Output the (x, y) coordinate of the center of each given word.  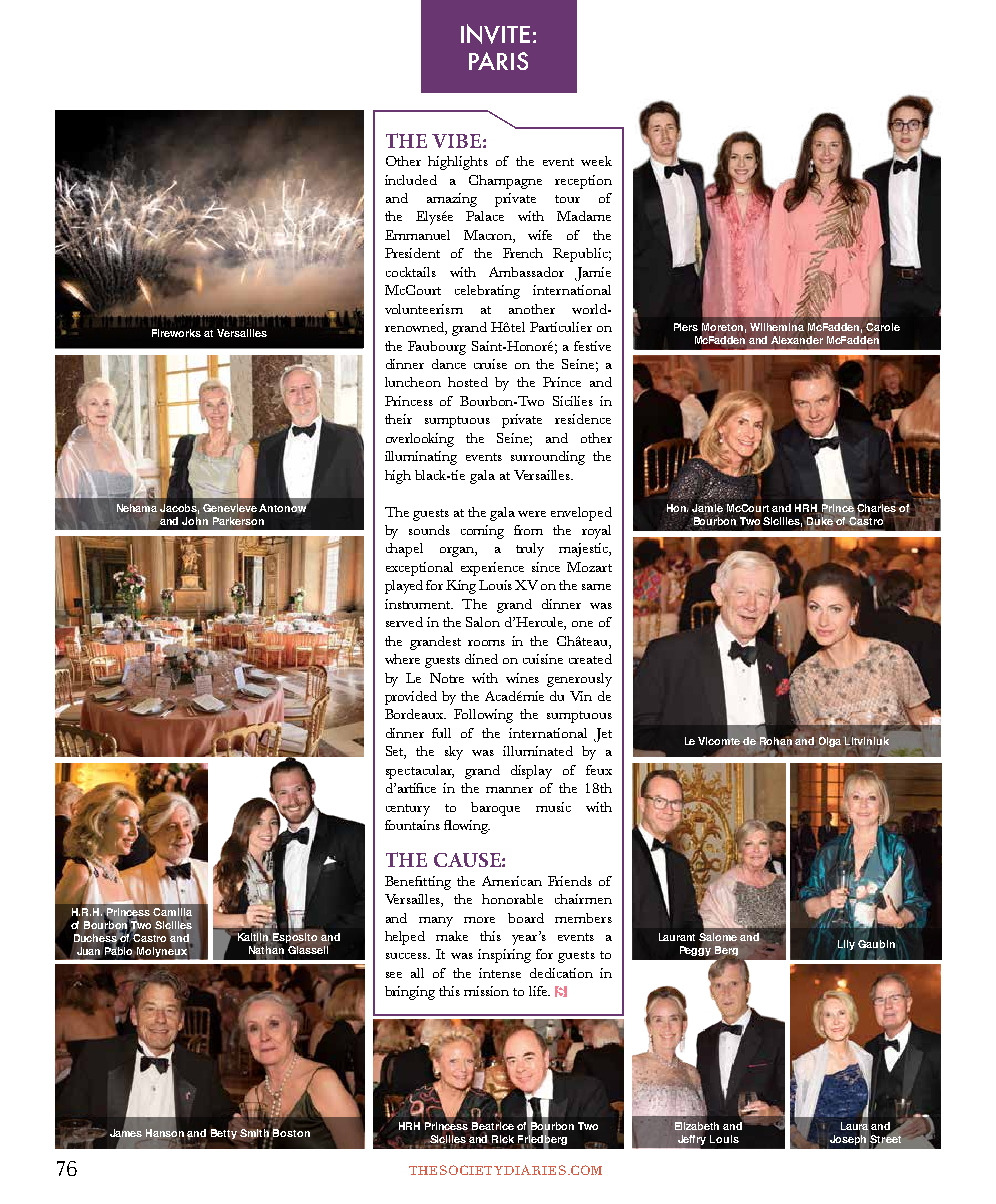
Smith (256, 1132)
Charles (876, 508)
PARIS (498, 61)
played (404, 587)
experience (492, 569)
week (596, 161)
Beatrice (493, 1127)
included (411, 180)
